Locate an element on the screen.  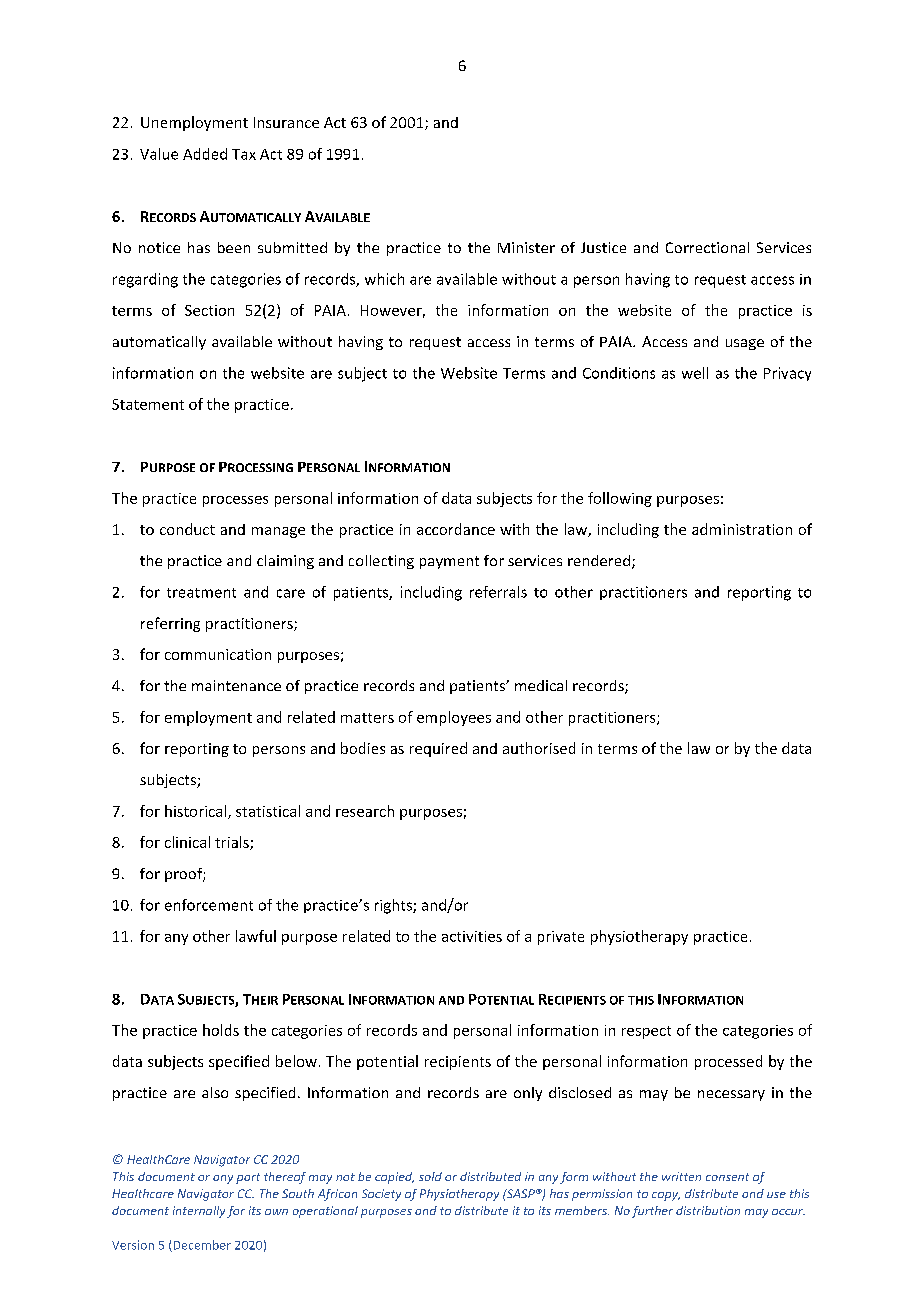
well is located at coordinates (695, 373).
